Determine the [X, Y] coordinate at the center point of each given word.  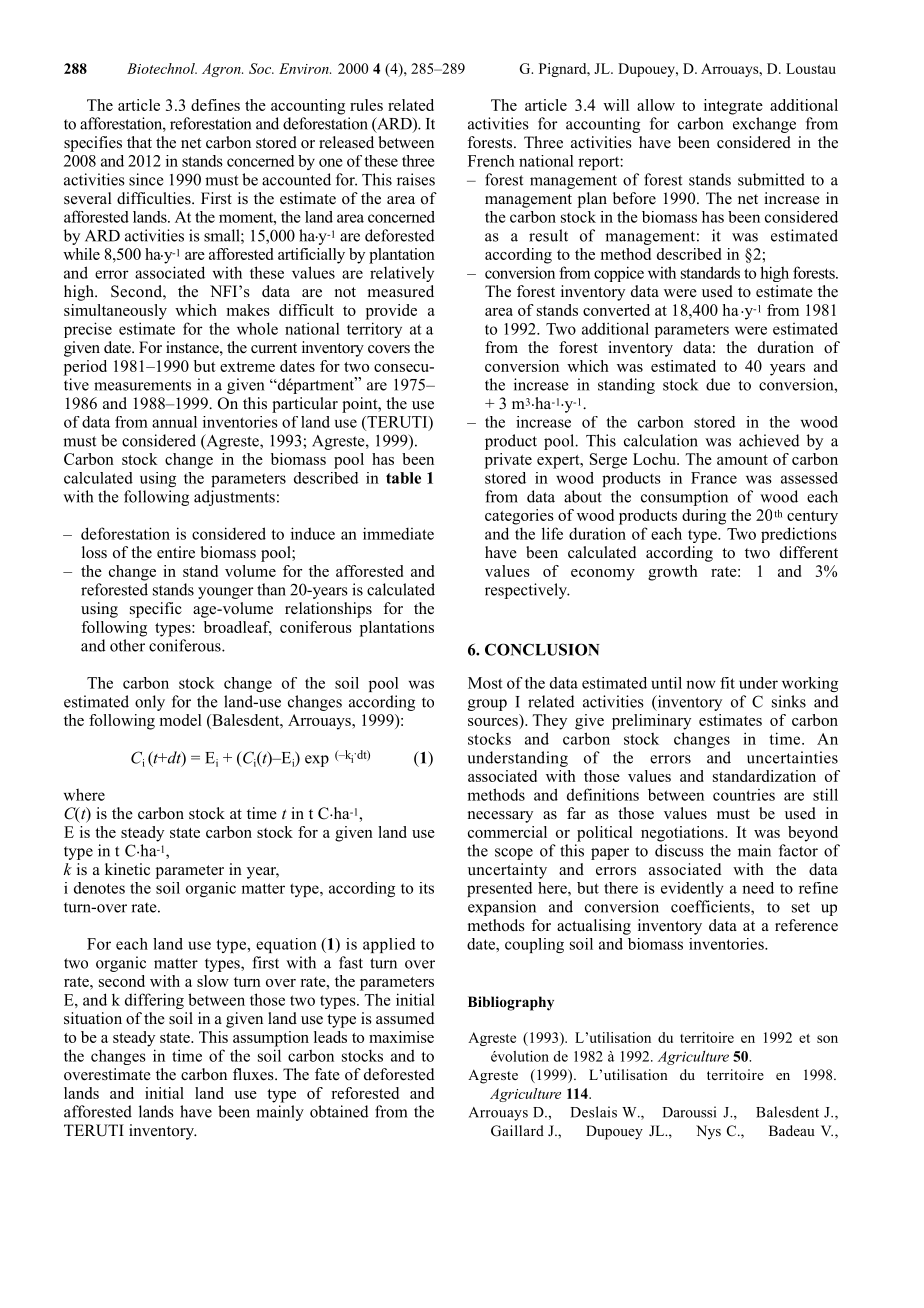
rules [366, 105]
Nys [708, 1132]
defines [215, 105]
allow [656, 105]
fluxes [254, 1074]
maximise [401, 1037]
